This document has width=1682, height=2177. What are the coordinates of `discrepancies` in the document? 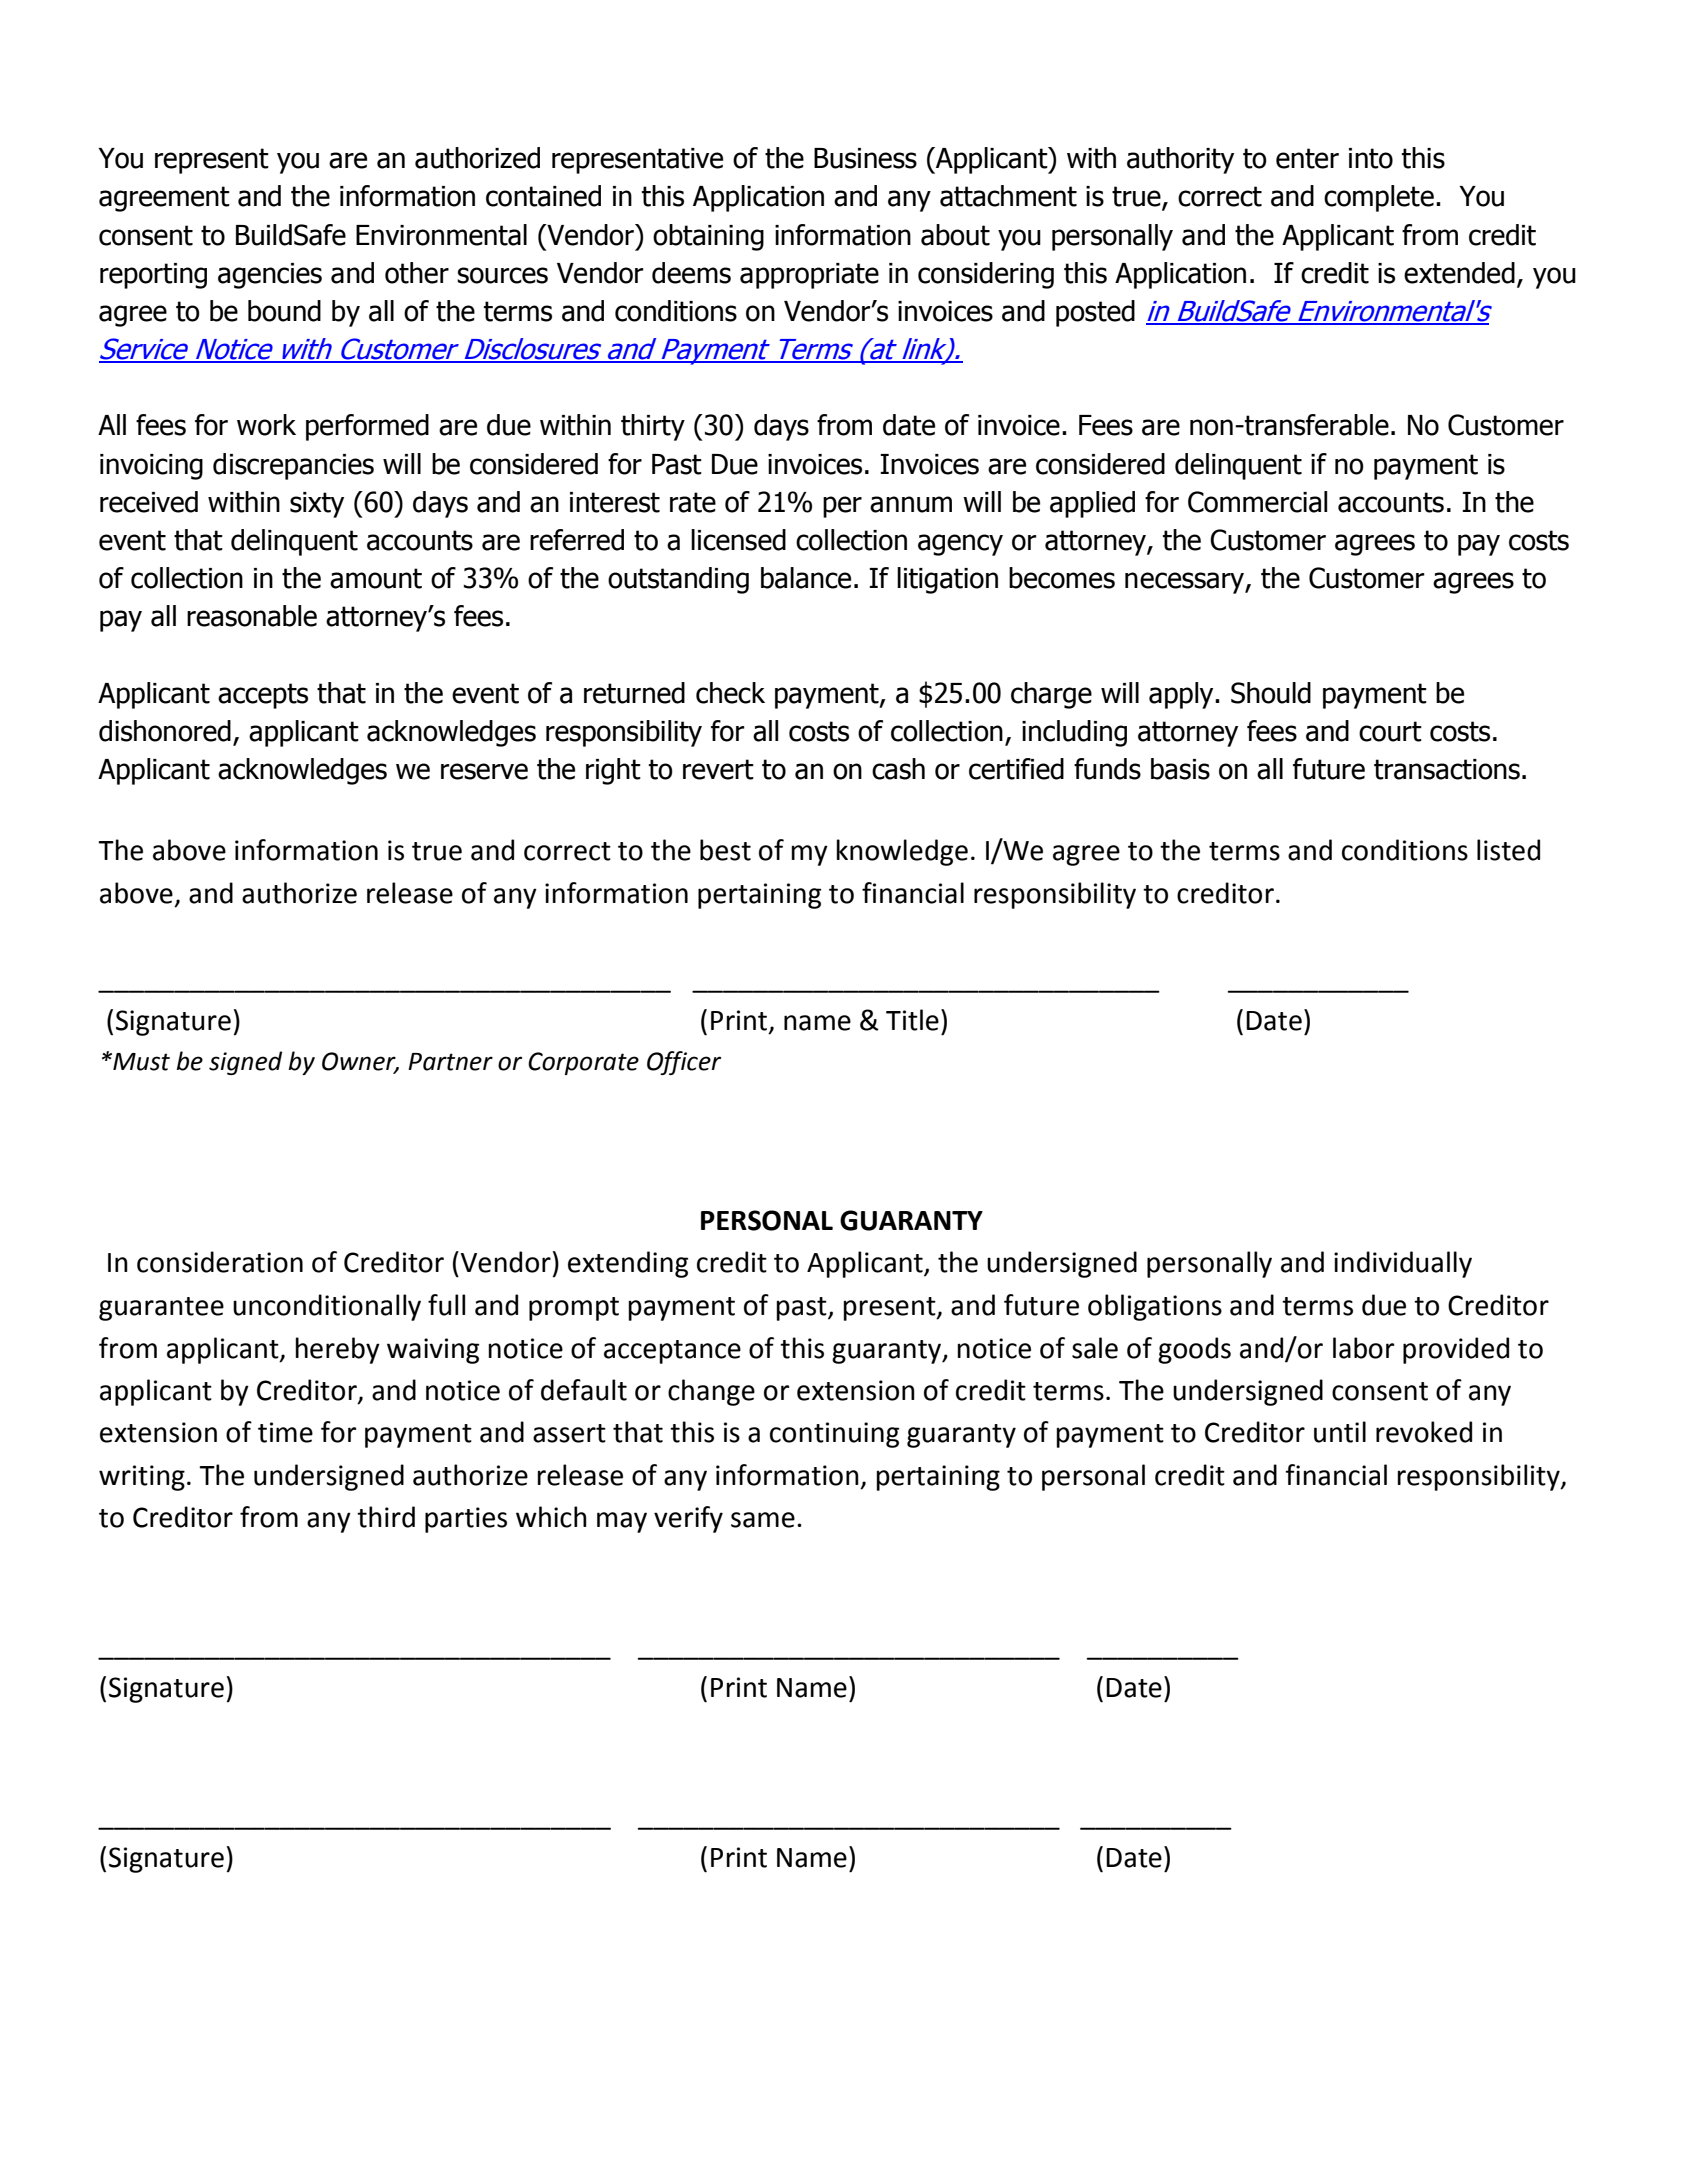 It's located at (293, 466).
